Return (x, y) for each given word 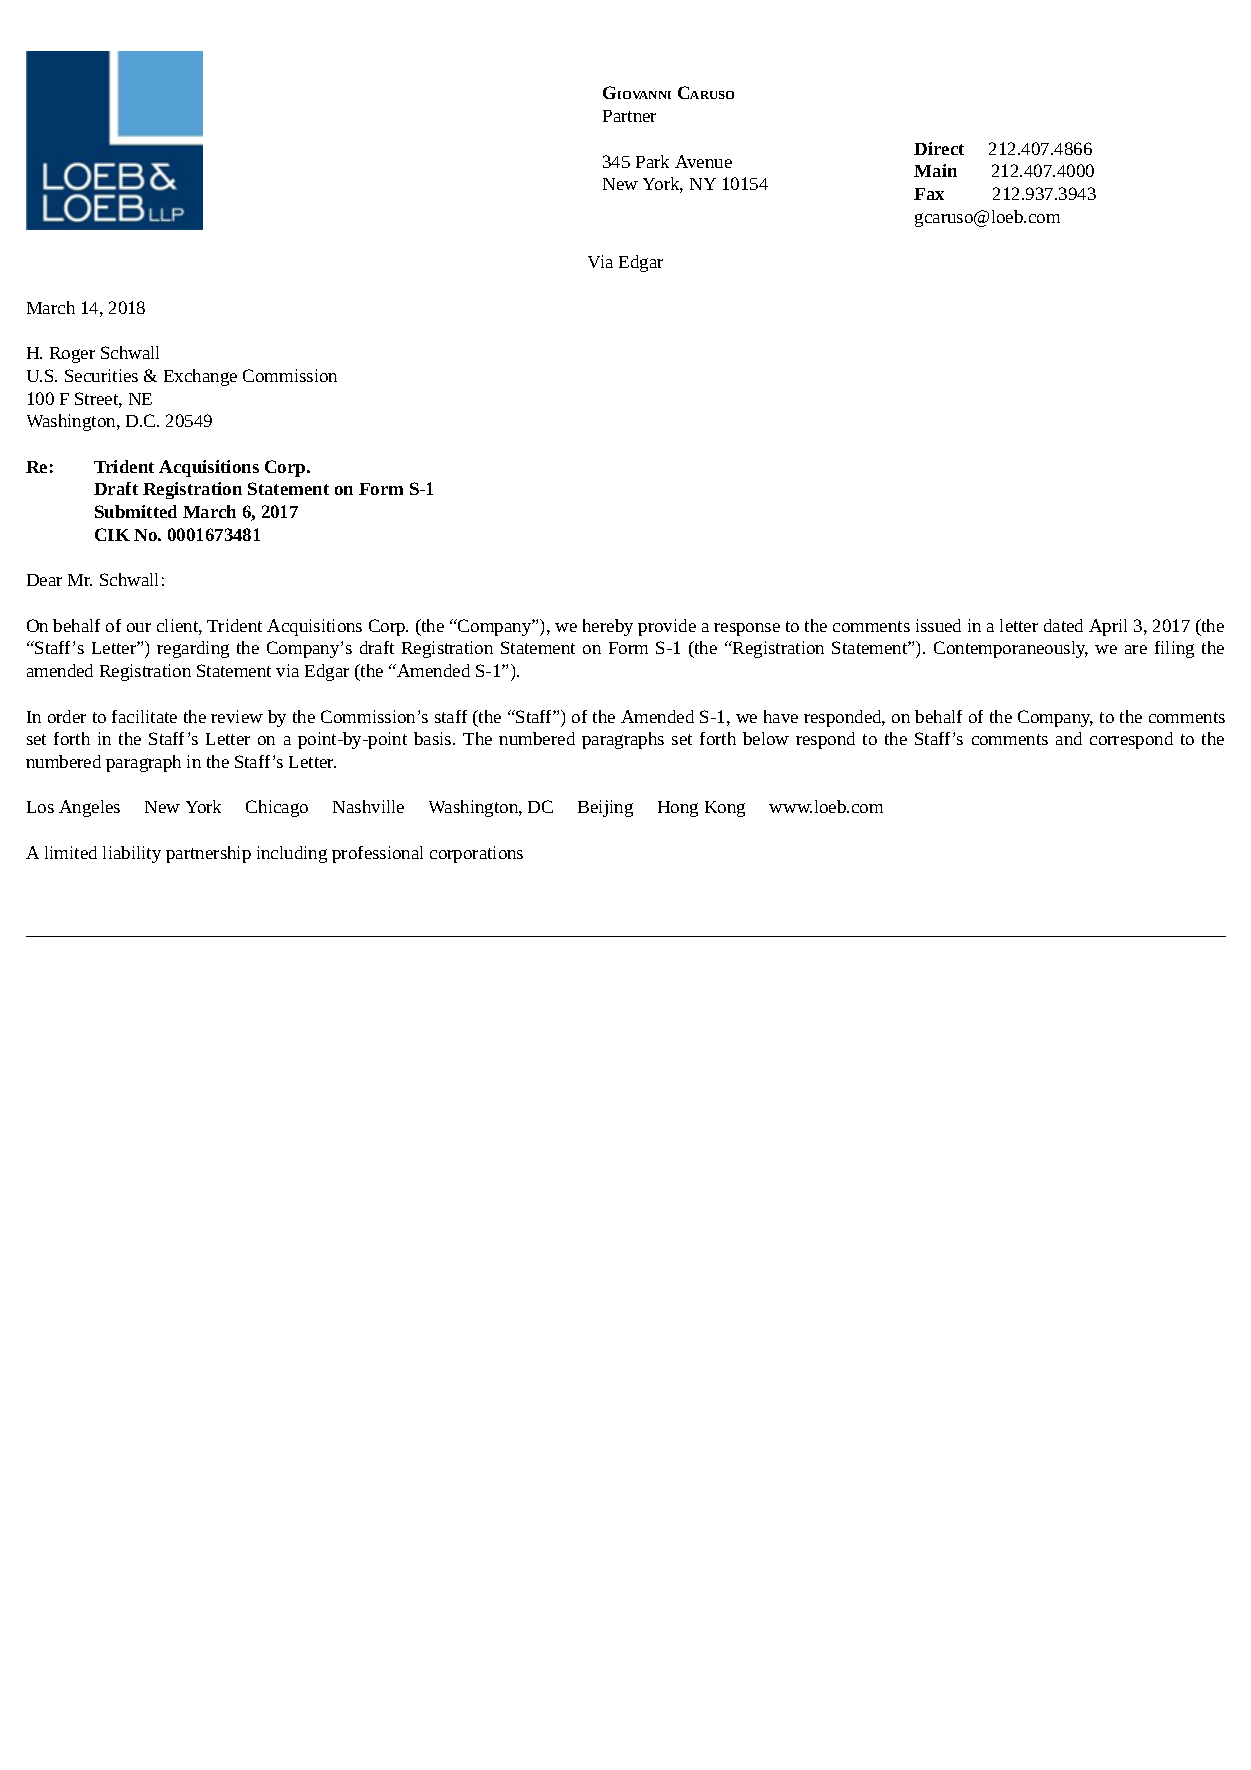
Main (935, 170)
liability (132, 854)
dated (1063, 625)
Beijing (605, 808)
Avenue (703, 161)
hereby (608, 627)
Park (652, 161)
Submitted (136, 511)
